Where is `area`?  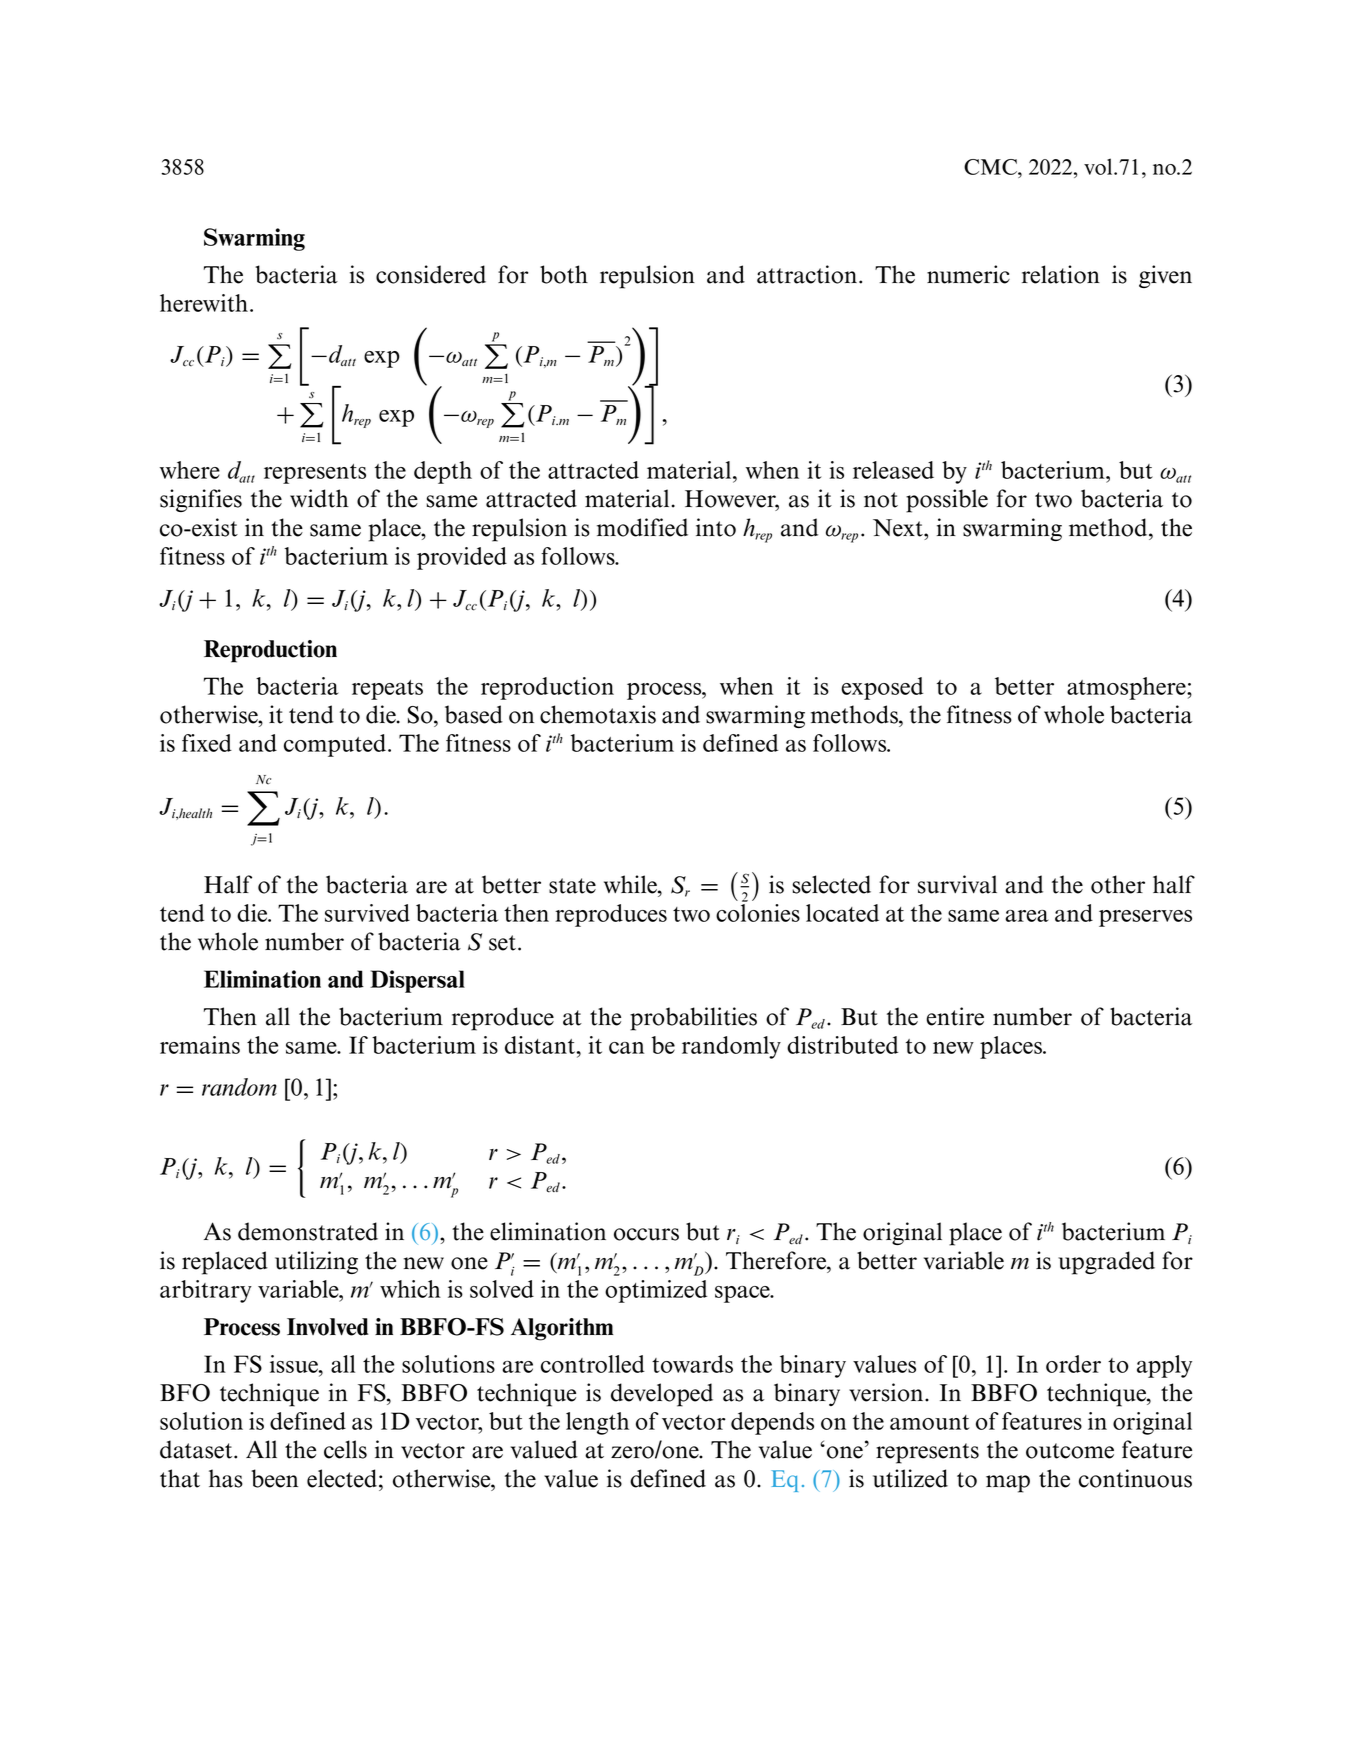
area is located at coordinates (1027, 916).
